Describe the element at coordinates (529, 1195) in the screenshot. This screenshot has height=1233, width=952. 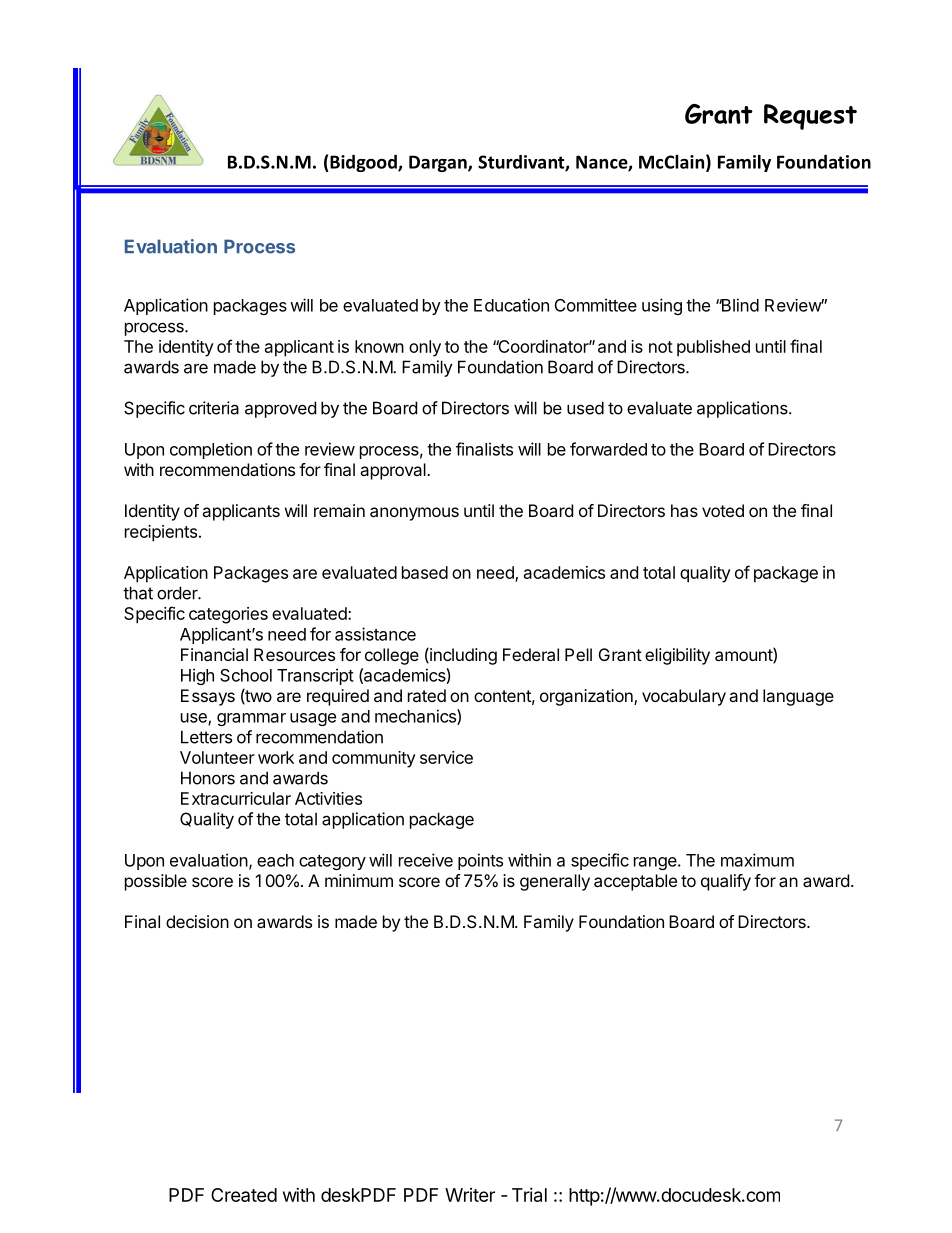
I see `Trial` at that location.
